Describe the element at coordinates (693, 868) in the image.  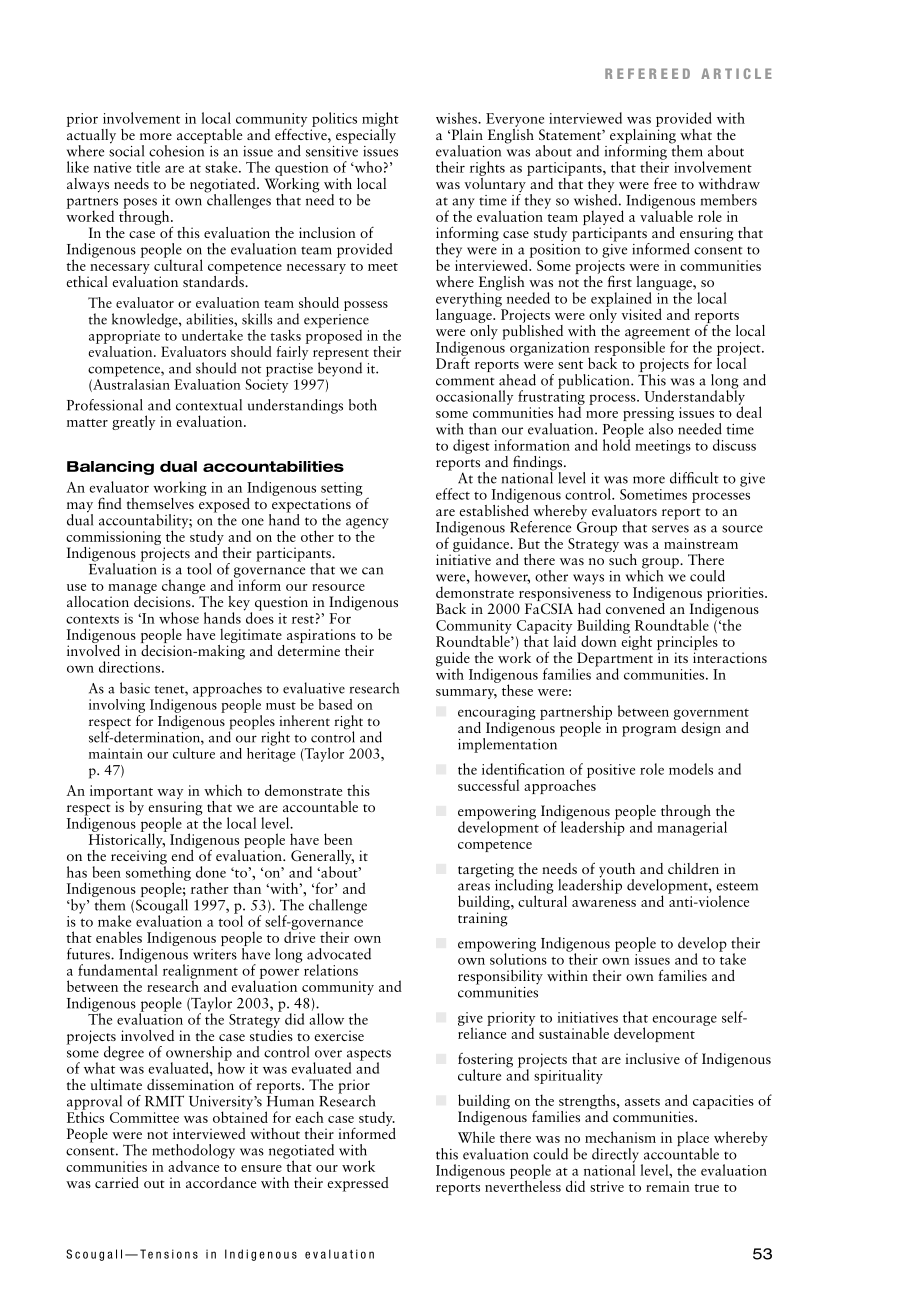
I see `children` at that location.
